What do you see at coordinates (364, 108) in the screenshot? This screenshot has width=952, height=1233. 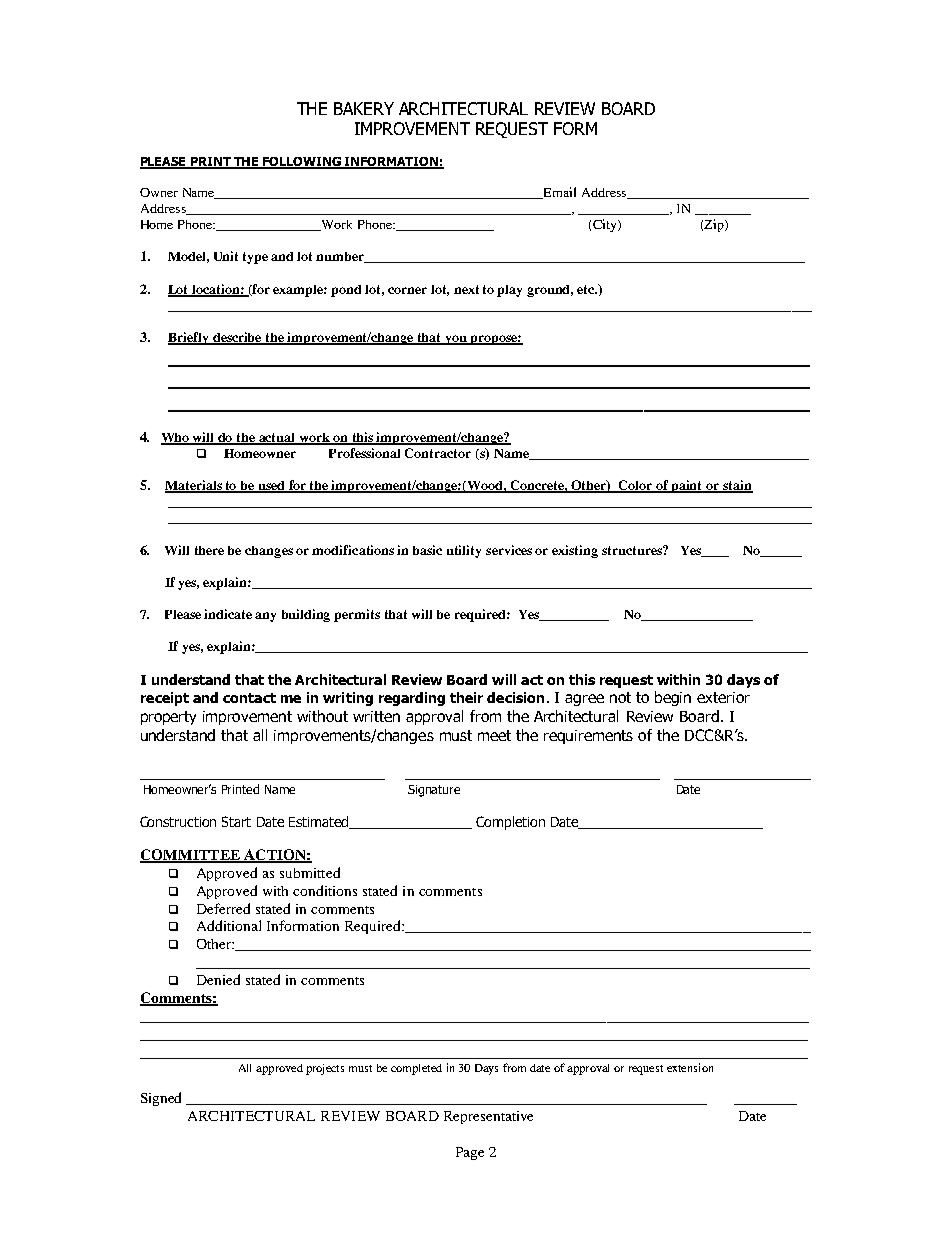 I see `BAKERY` at bounding box center [364, 108].
